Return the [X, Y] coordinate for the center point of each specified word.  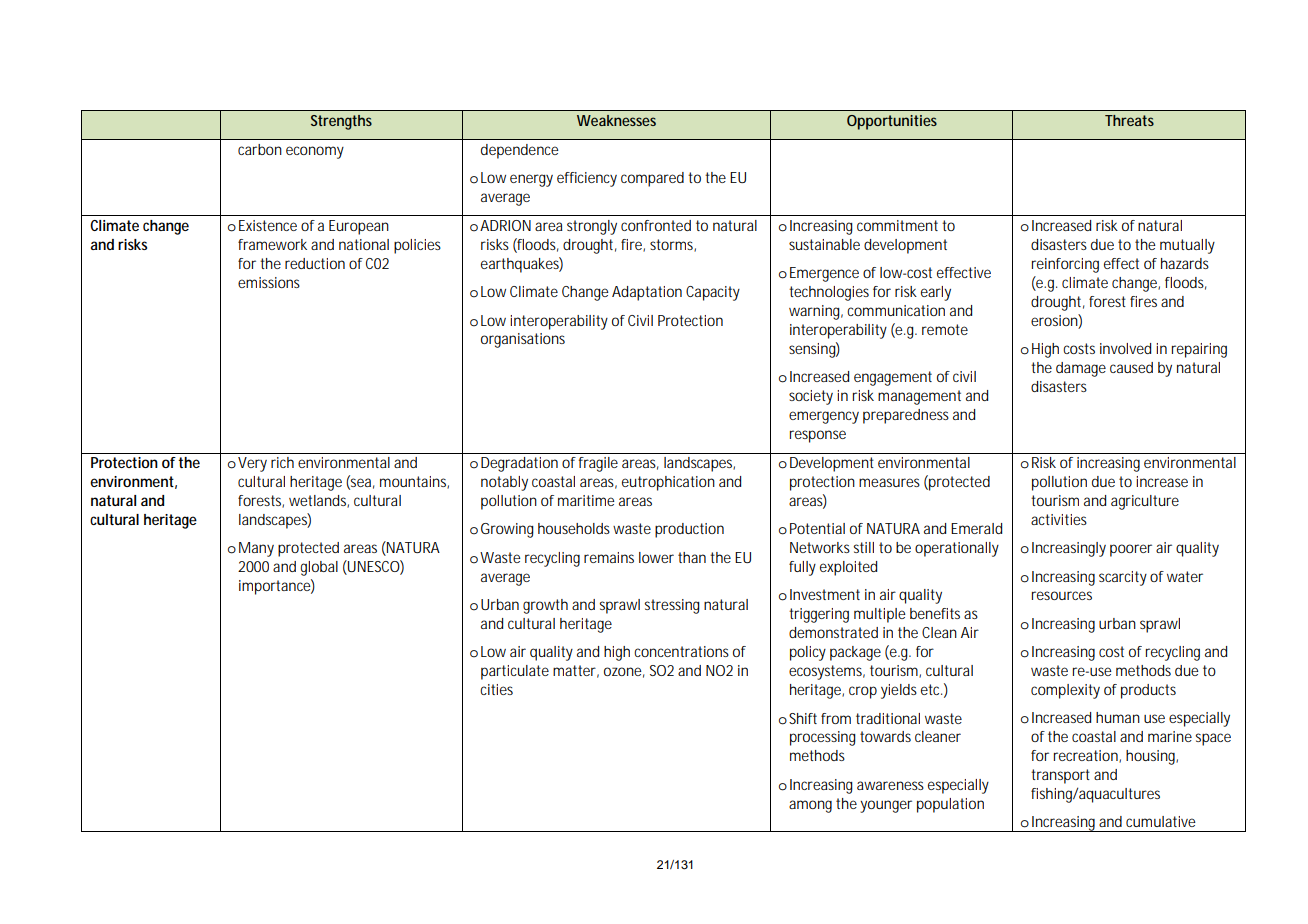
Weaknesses [616, 120]
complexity [1065, 691]
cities [496, 689]
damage [1081, 369]
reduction [315, 263]
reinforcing [1065, 265]
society [811, 397]
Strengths [341, 122]
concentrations [681, 651]
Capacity [713, 293]
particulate [515, 672]
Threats [1129, 120]
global [319, 568]
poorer [1131, 550]
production [689, 530]
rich [282, 462]
